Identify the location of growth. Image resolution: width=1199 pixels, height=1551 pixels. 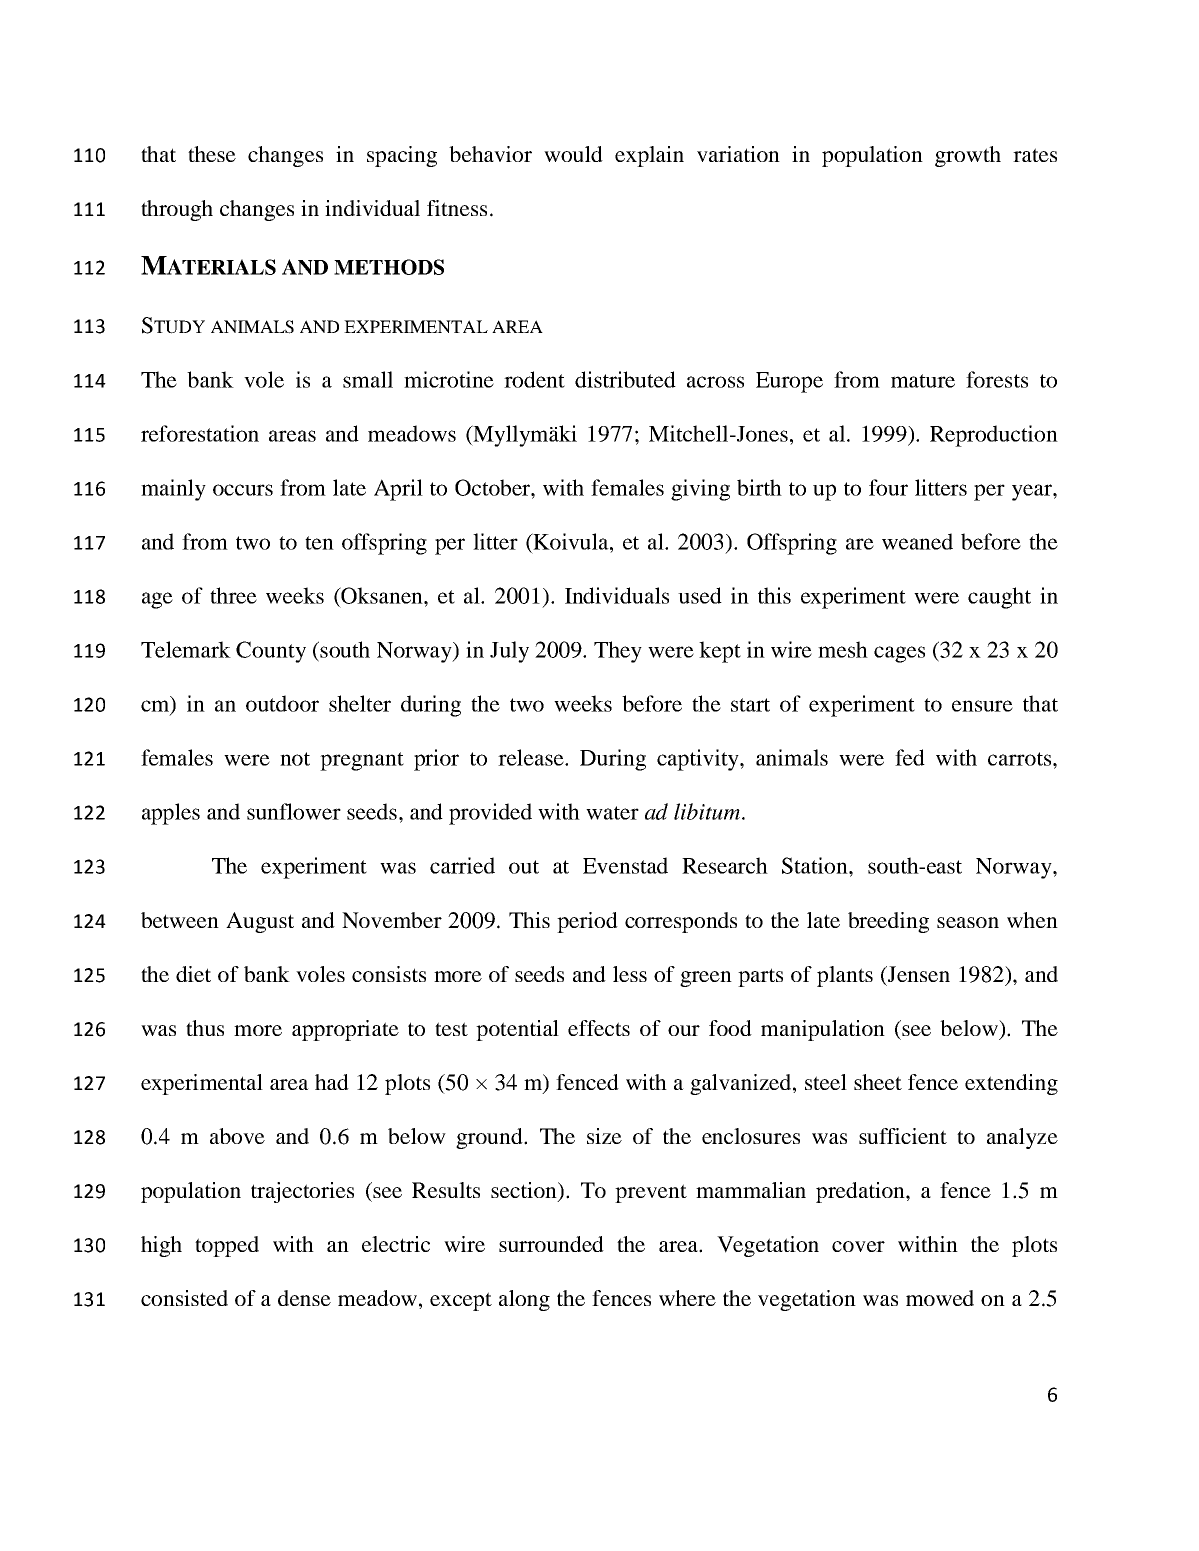
(968, 156).
